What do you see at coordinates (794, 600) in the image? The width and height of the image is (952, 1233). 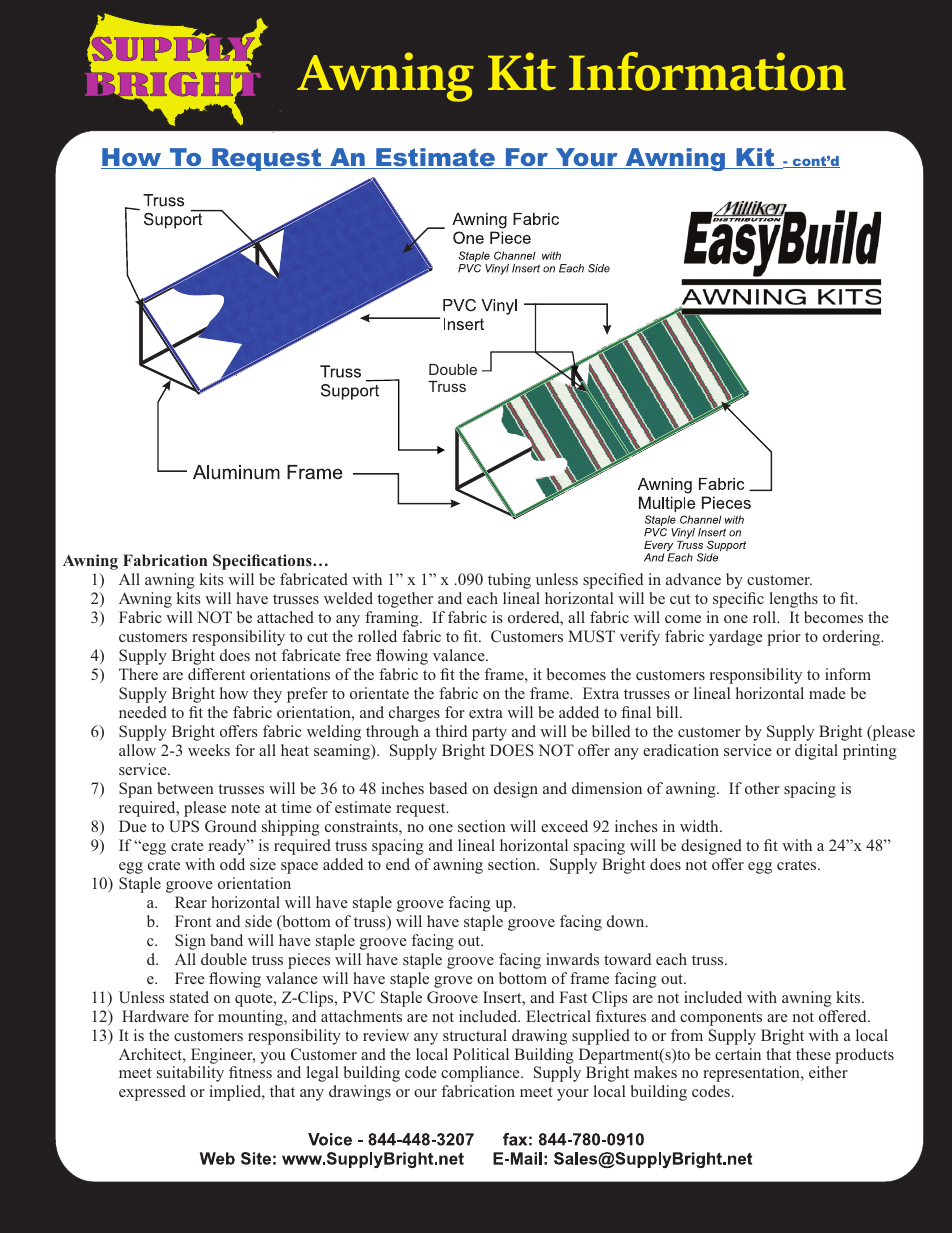 I see `lengths` at bounding box center [794, 600].
